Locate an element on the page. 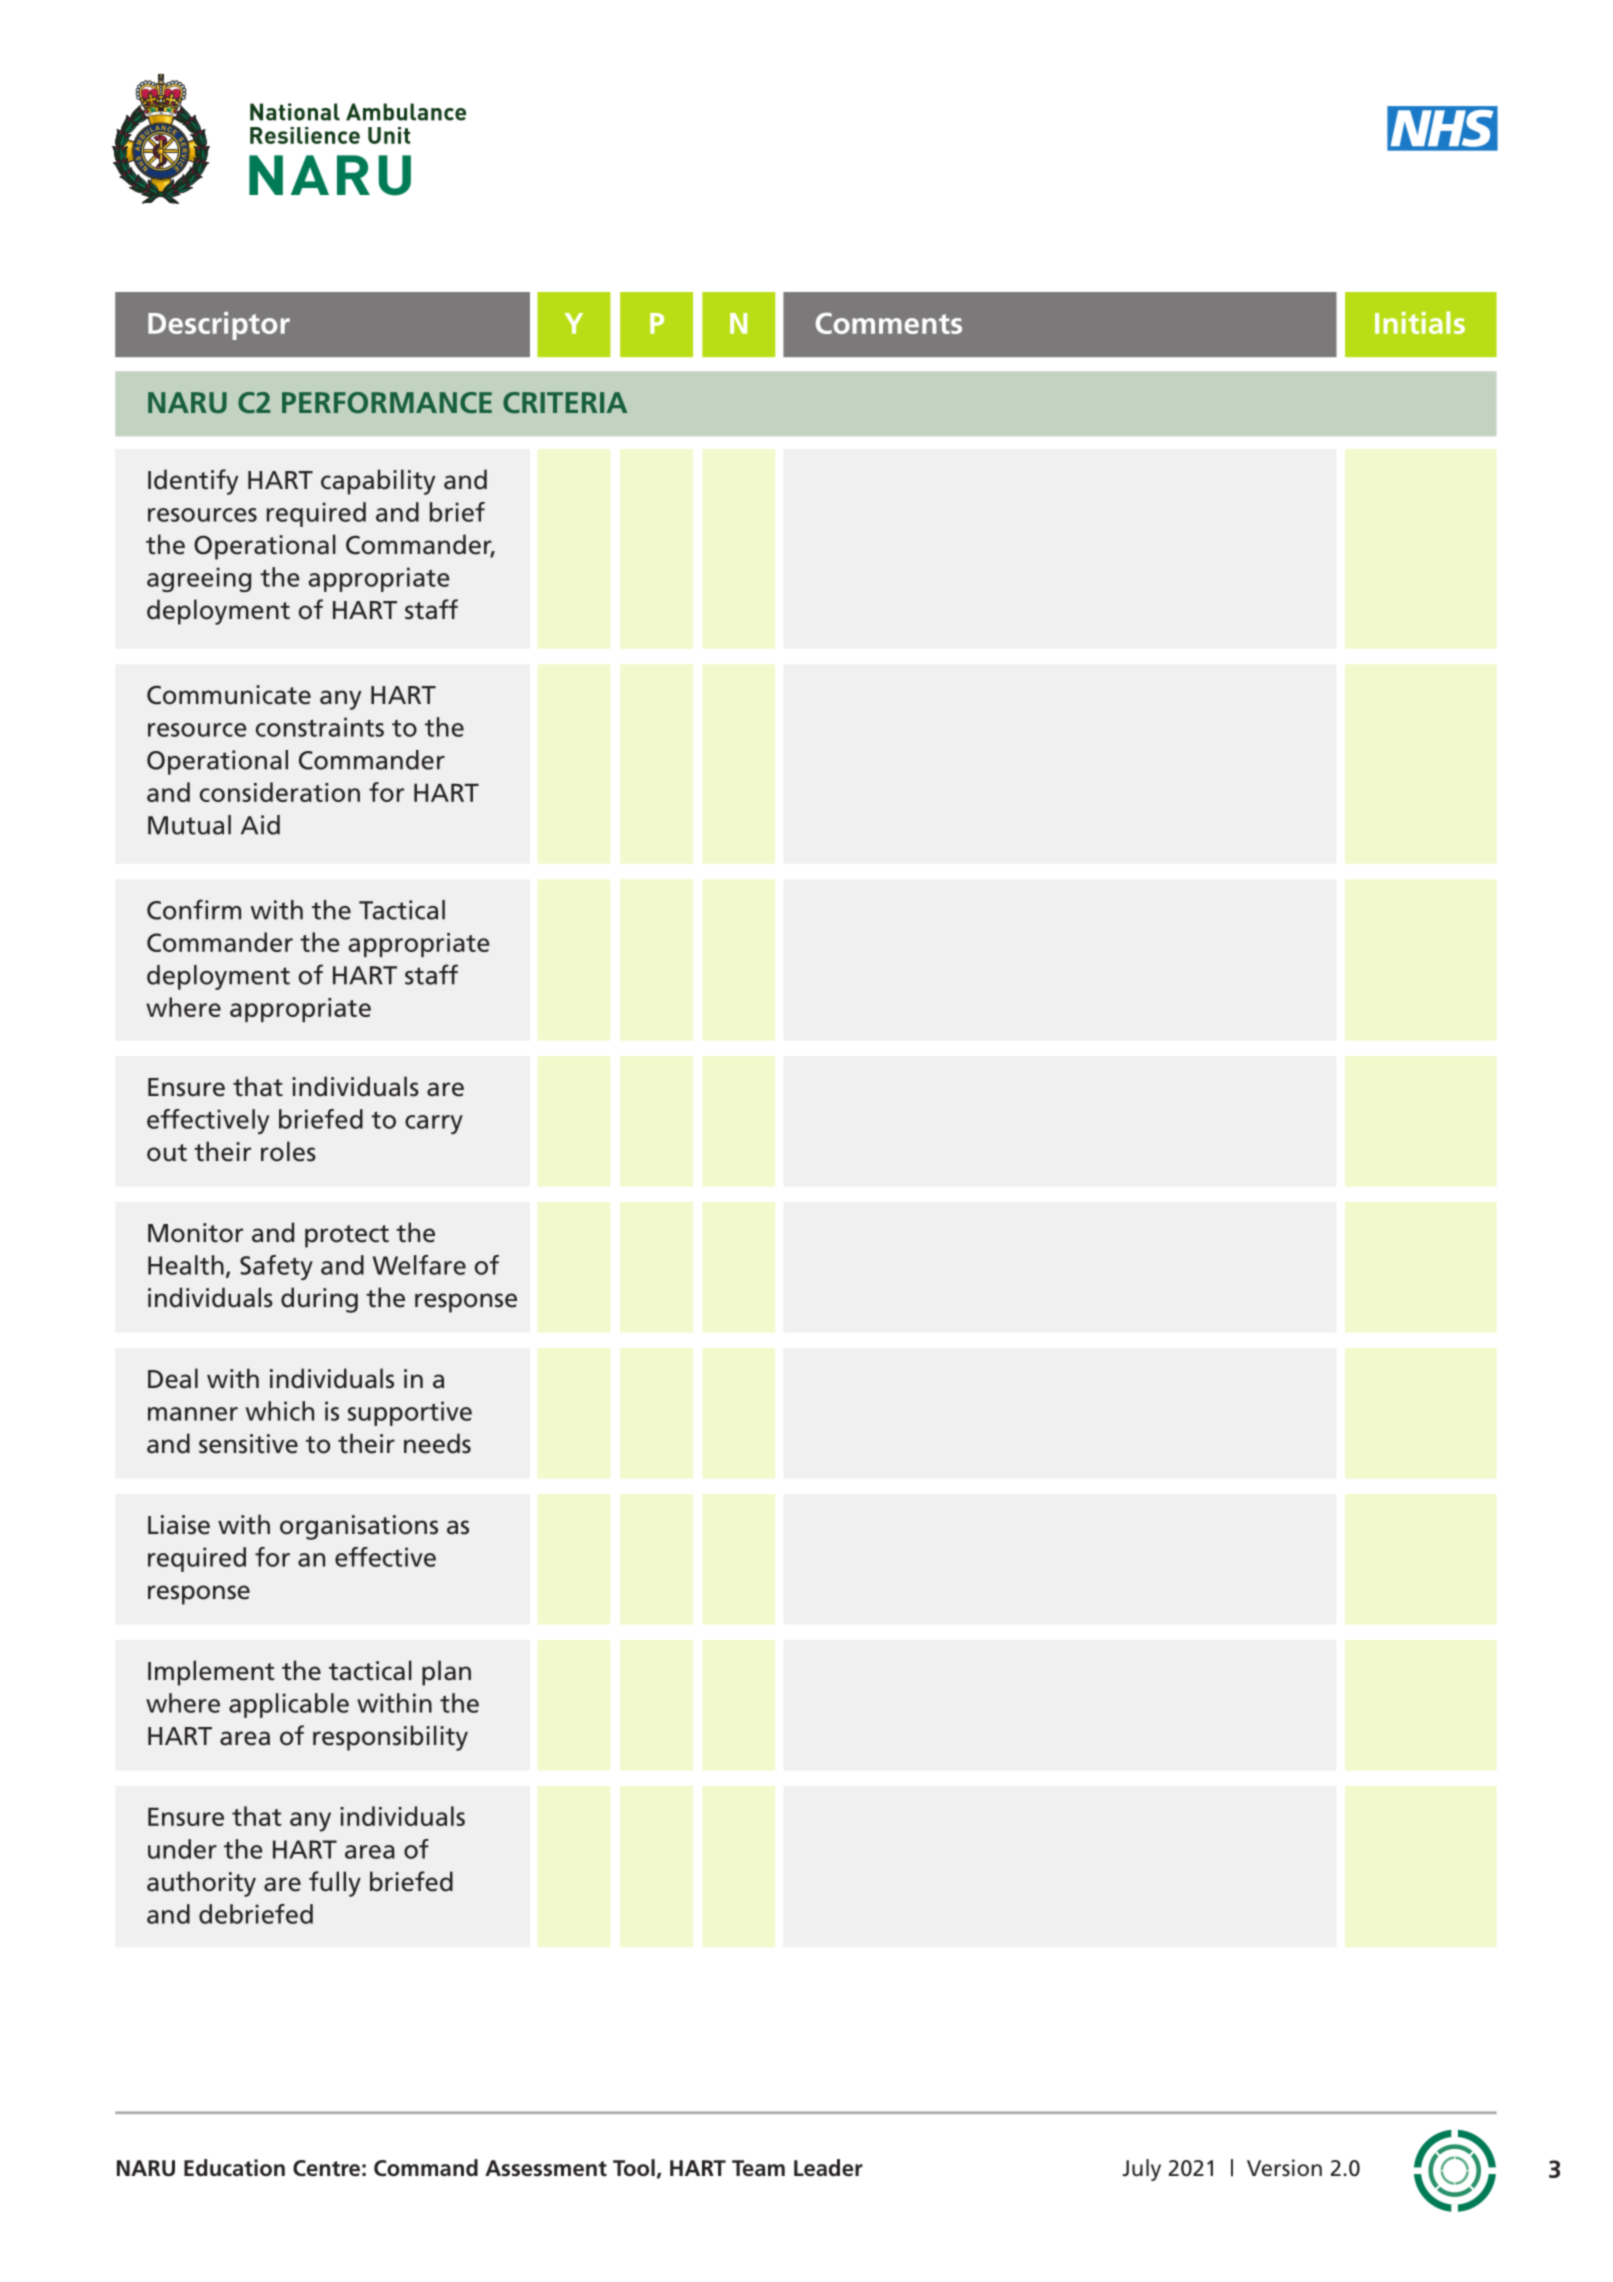 The image size is (1613, 2282). PERFORMANCE is located at coordinates (387, 402).
